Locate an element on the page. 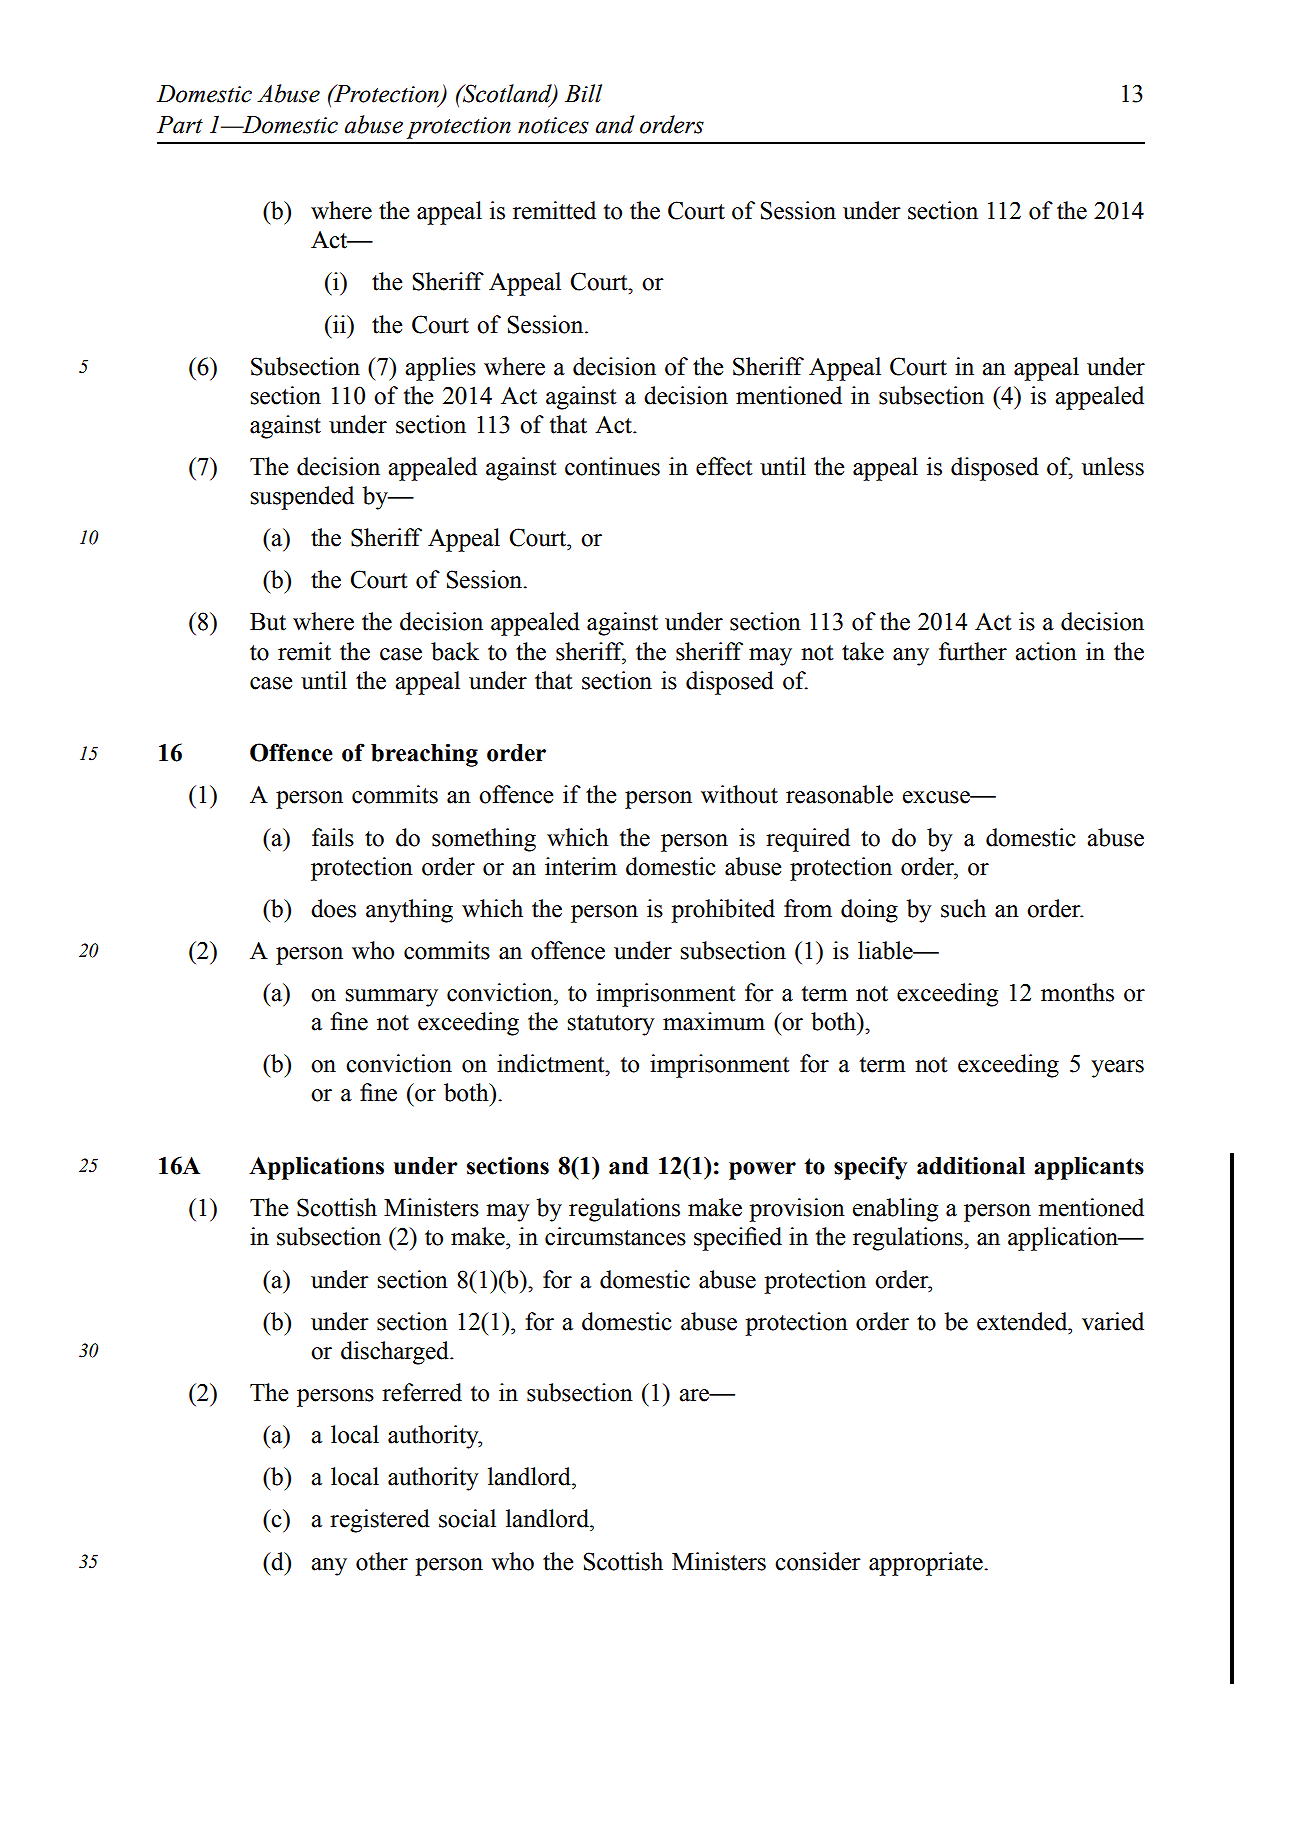  interim is located at coordinates (581, 866).
